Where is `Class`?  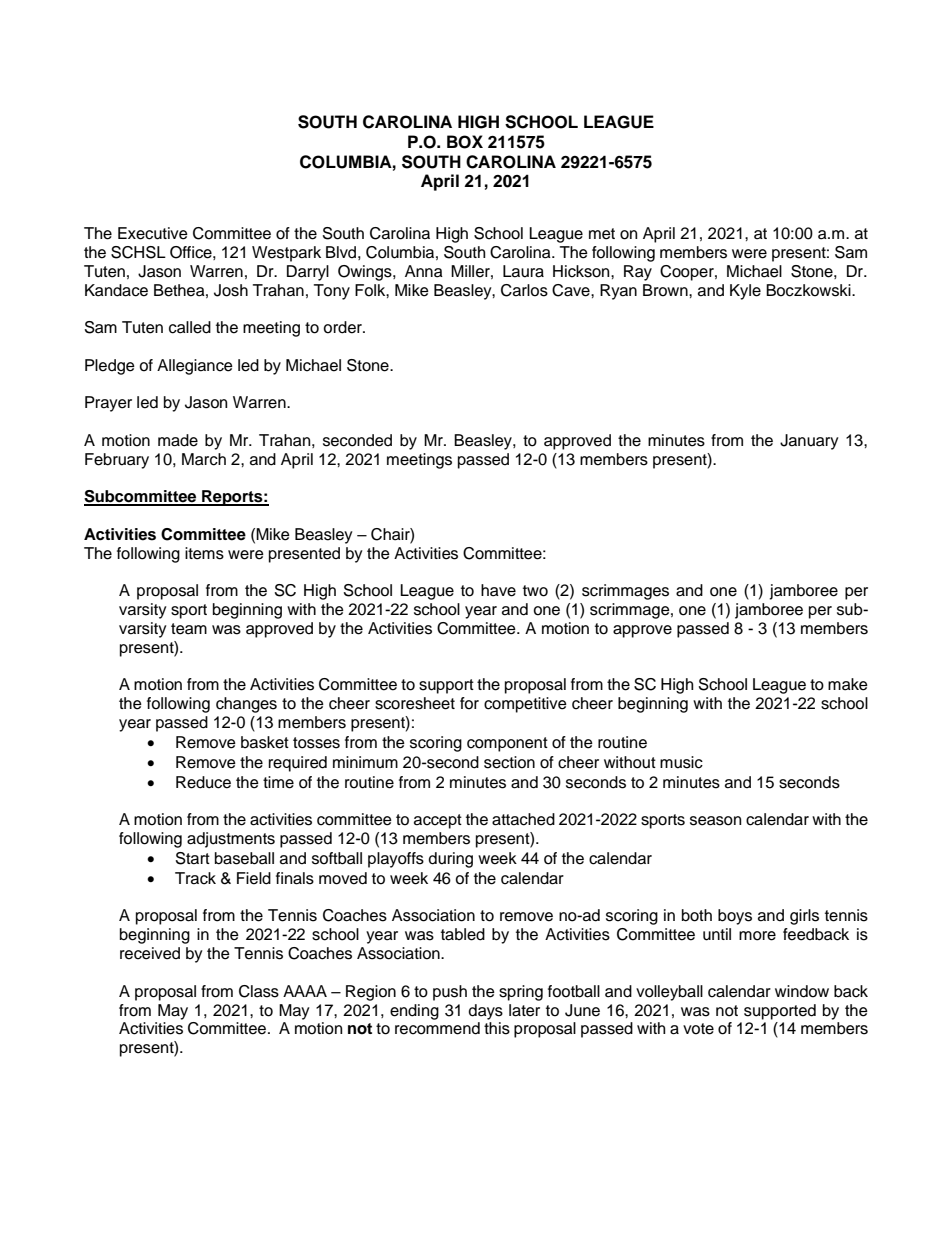 Class is located at coordinates (259, 991).
